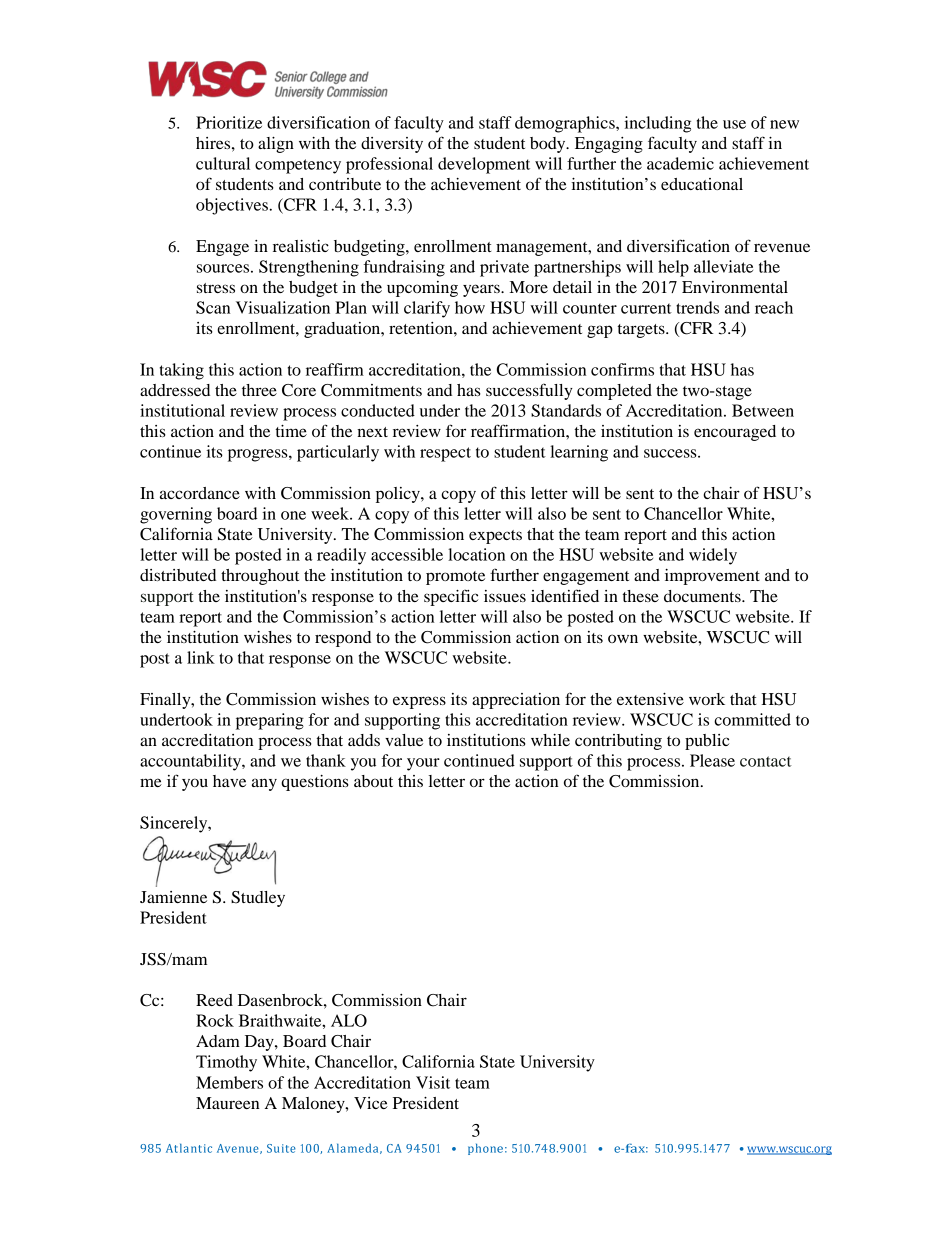 This image has width=952, height=1233. Describe the element at coordinates (505, 596) in the image. I see `issues` at that location.
